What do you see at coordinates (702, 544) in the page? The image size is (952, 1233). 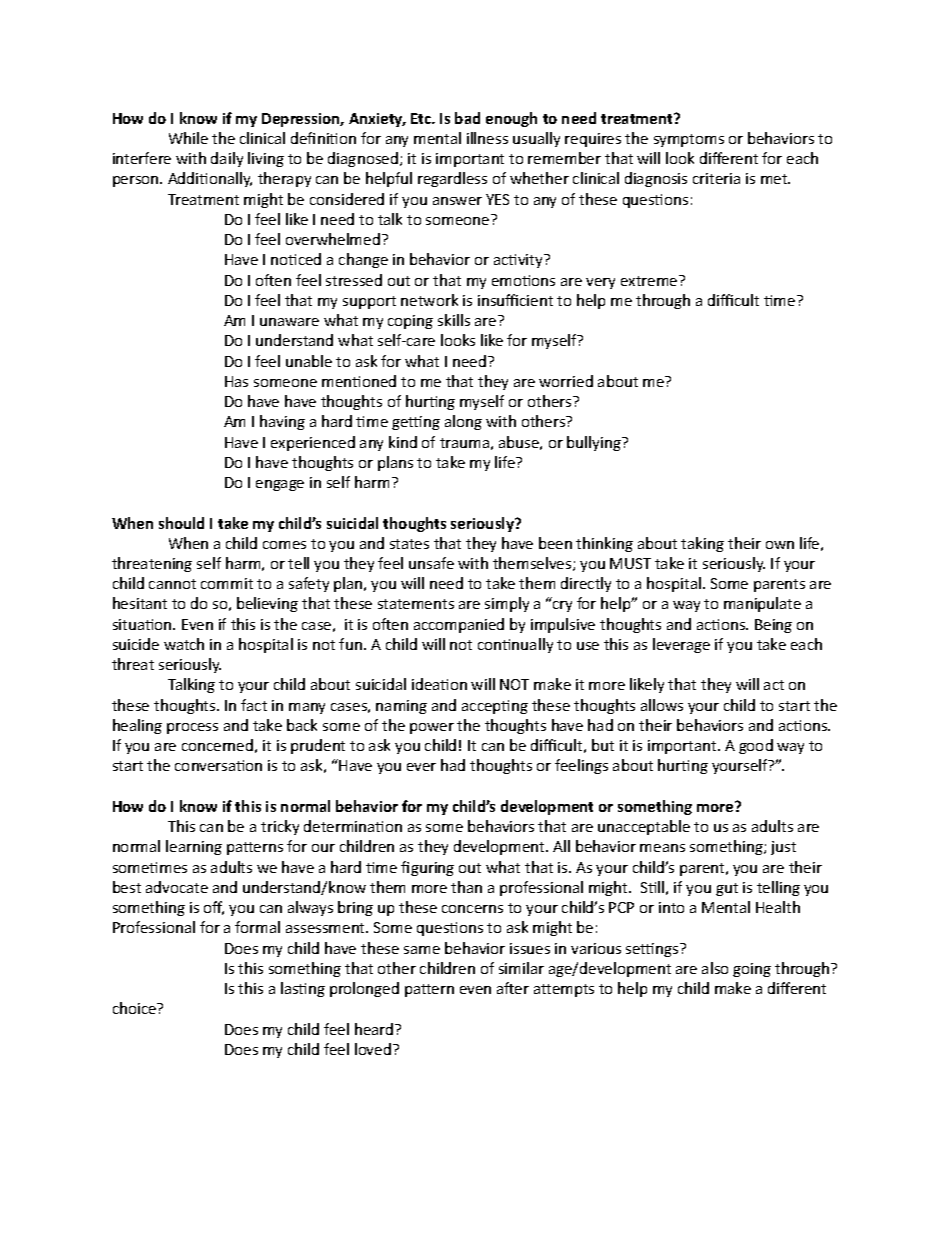 I see `taking` at bounding box center [702, 544].
